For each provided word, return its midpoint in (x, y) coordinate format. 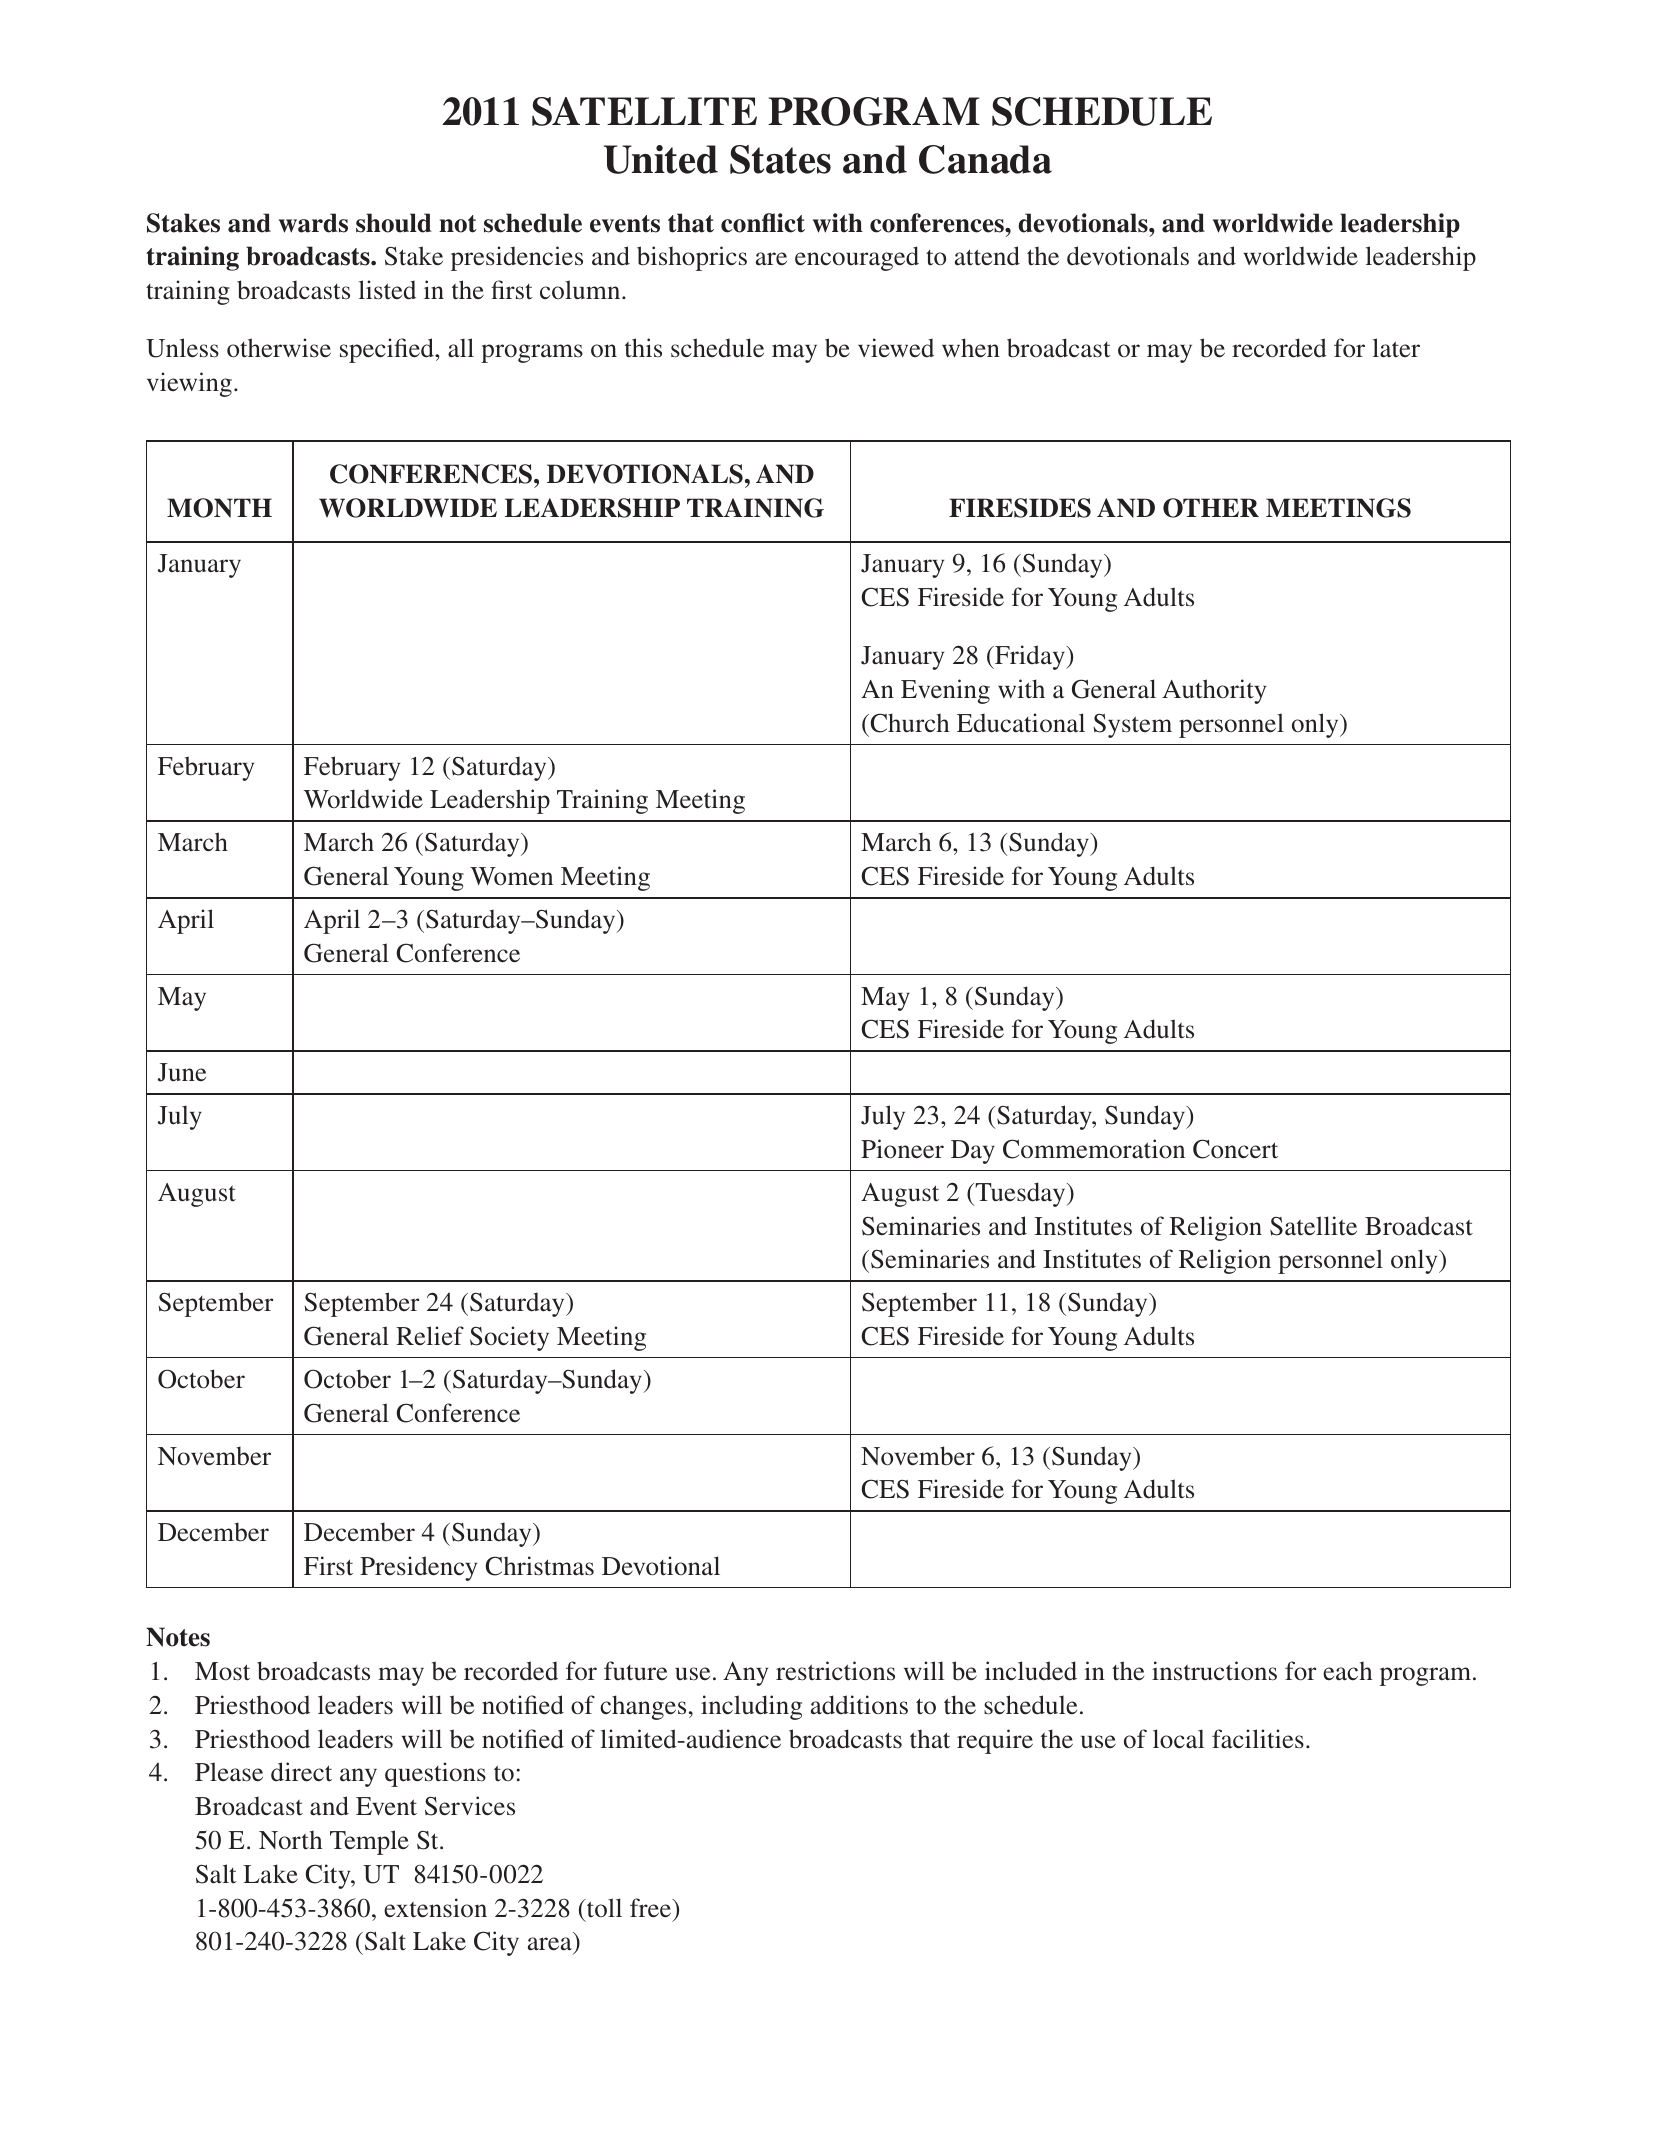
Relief (430, 1335)
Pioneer (902, 1149)
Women (511, 876)
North (290, 1840)
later (1396, 348)
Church (908, 723)
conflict (763, 223)
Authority (1214, 691)
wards (313, 223)
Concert (1235, 1149)
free (652, 1908)
